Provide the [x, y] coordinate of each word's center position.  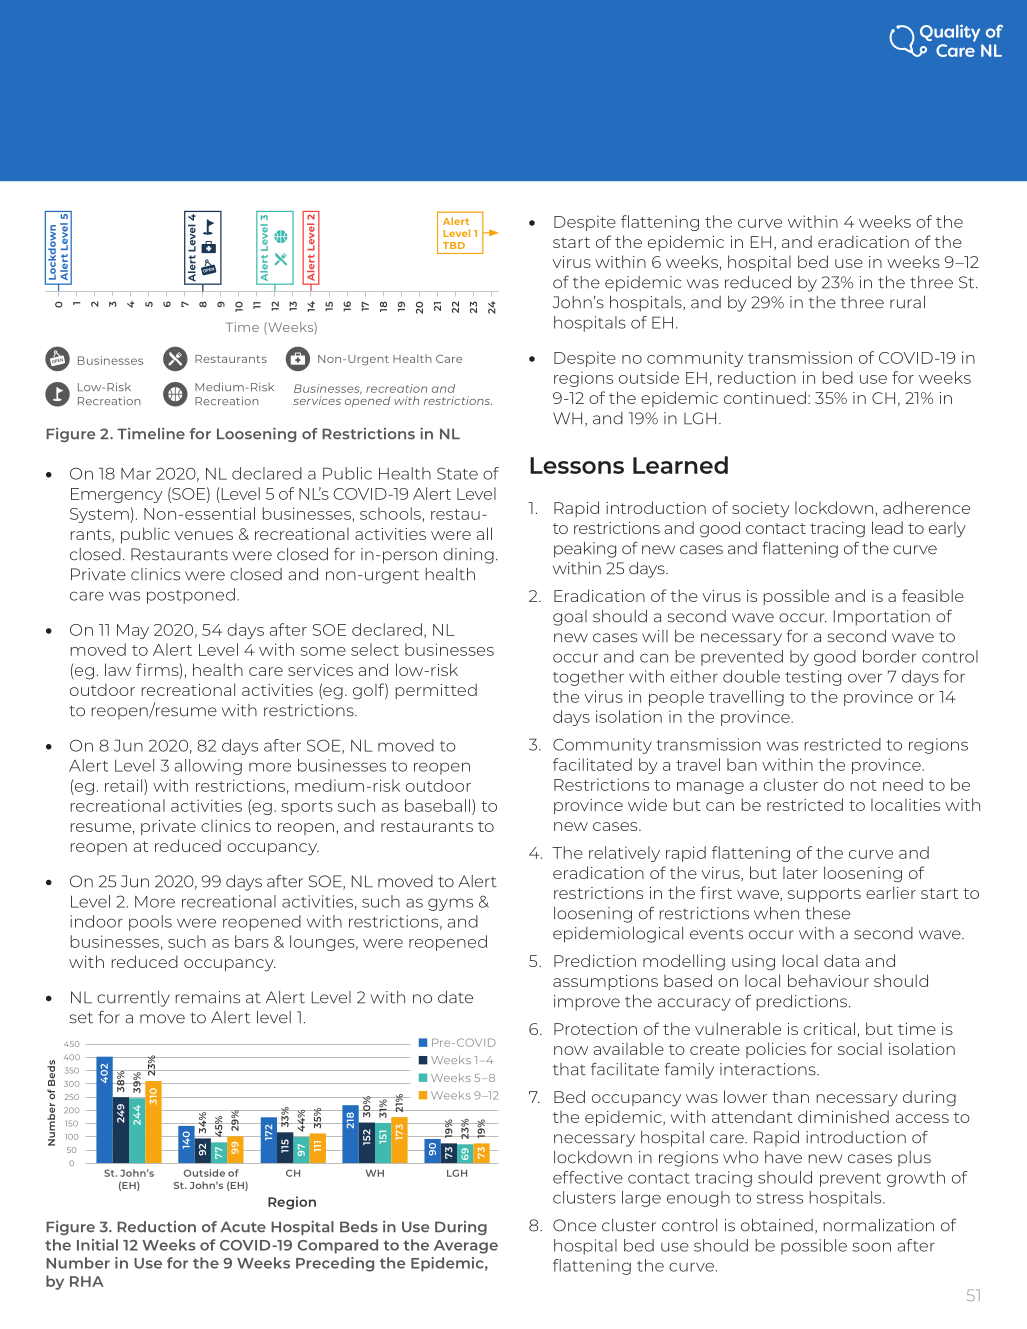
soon [871, 1247]
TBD [454, 245]
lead [887, 527]
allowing [208, 767]
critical [829, 1028]
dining [468, 556]
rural [907, 302]
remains [208, 997]
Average [466, 1247]
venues [204, 535]
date [455, 997]
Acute [243, 1227]
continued [765, 397]
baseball [437, 805]
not [864, 785]
